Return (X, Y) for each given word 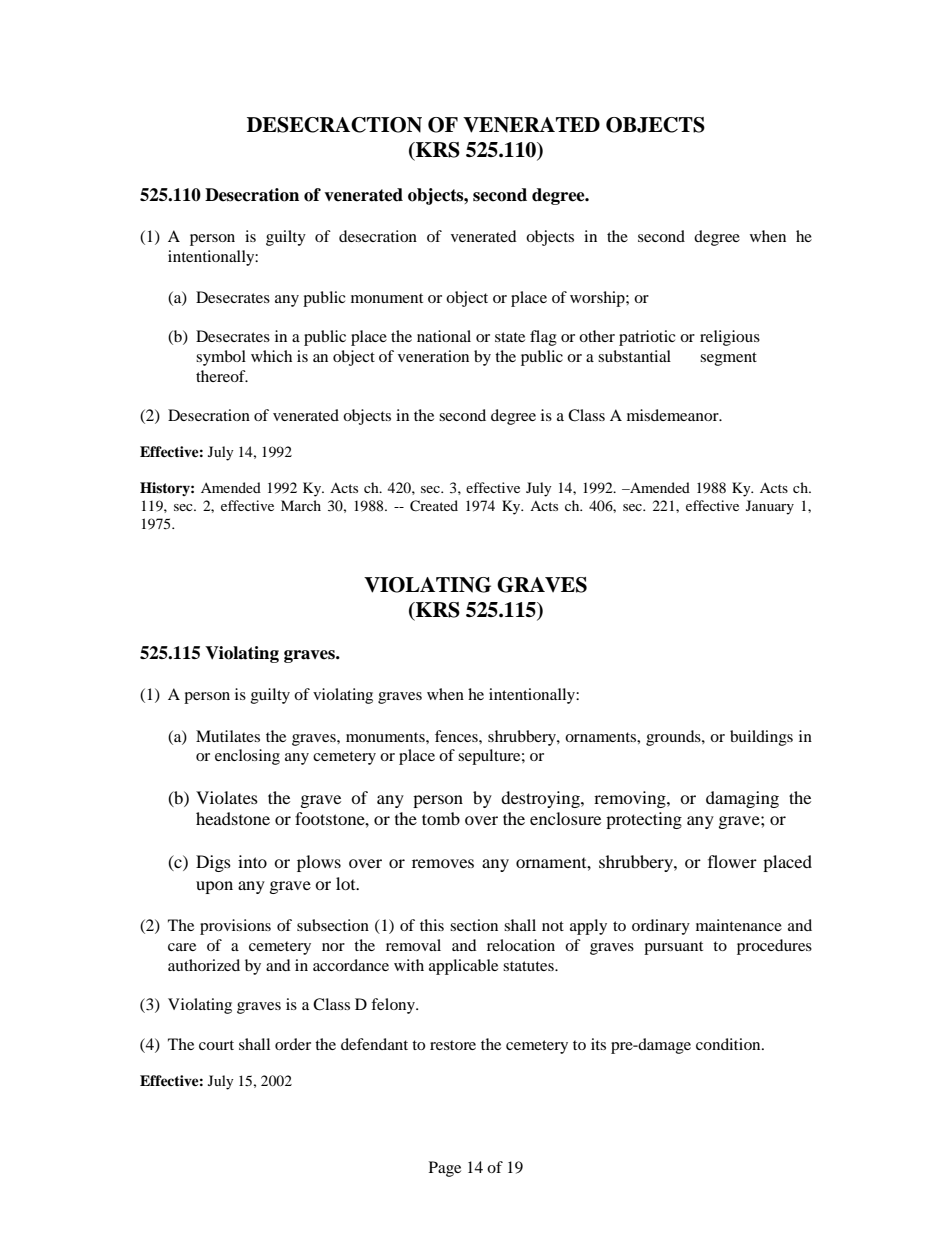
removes (443, 863)
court (216, 1045)
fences (457, 736)
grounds (674, 738)
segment (728, 359)
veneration (433, 356)
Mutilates (228, 736)
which (271, 356)
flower (732, 861)
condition (729, 1044)
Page (445, 1169)
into (252, 861)
